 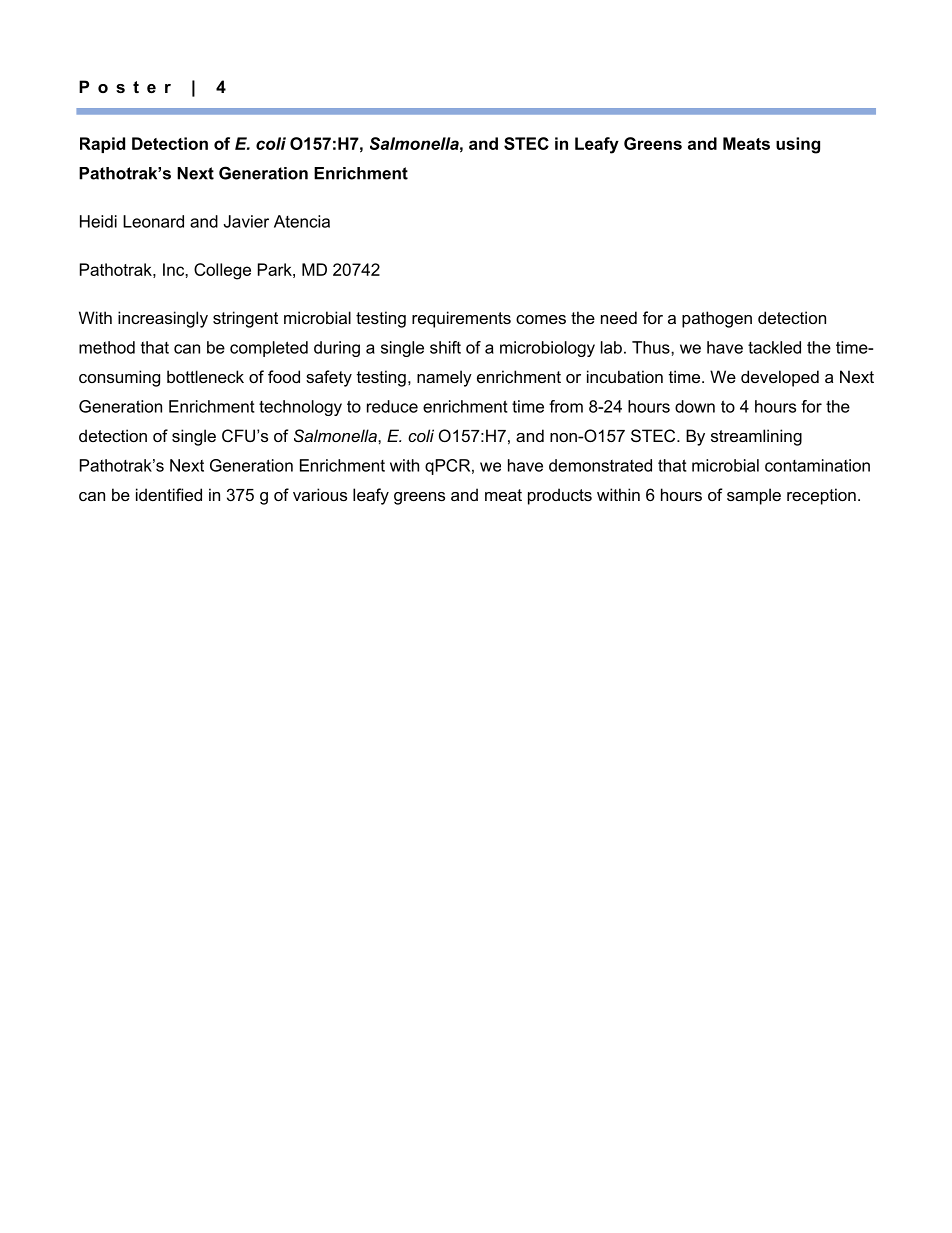 What do you see at coordinates (619, 317) in the image?
I see `need` at bounding box center [619, 317].
